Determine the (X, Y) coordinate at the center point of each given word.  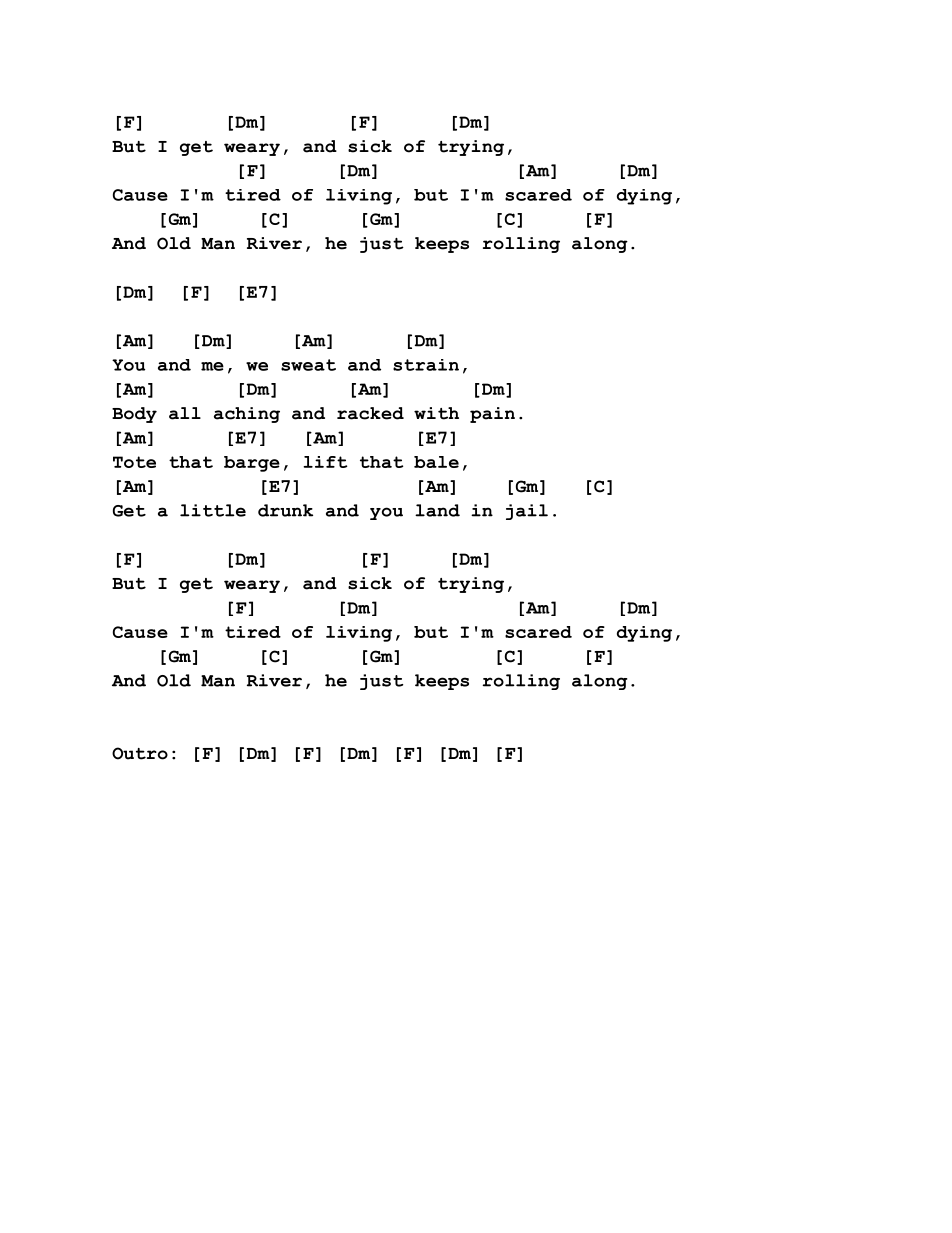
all (185, 413)
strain (426, 365)
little (213, 510)
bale (436, 462)
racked (370, 413)
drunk (285, 510)
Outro (140, 753)
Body (134, 415)
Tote (134, 462)
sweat (308, 365)
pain (492, 415)
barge (252, 464)
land (437, 510)
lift (325, 462)
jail (527, 512)
